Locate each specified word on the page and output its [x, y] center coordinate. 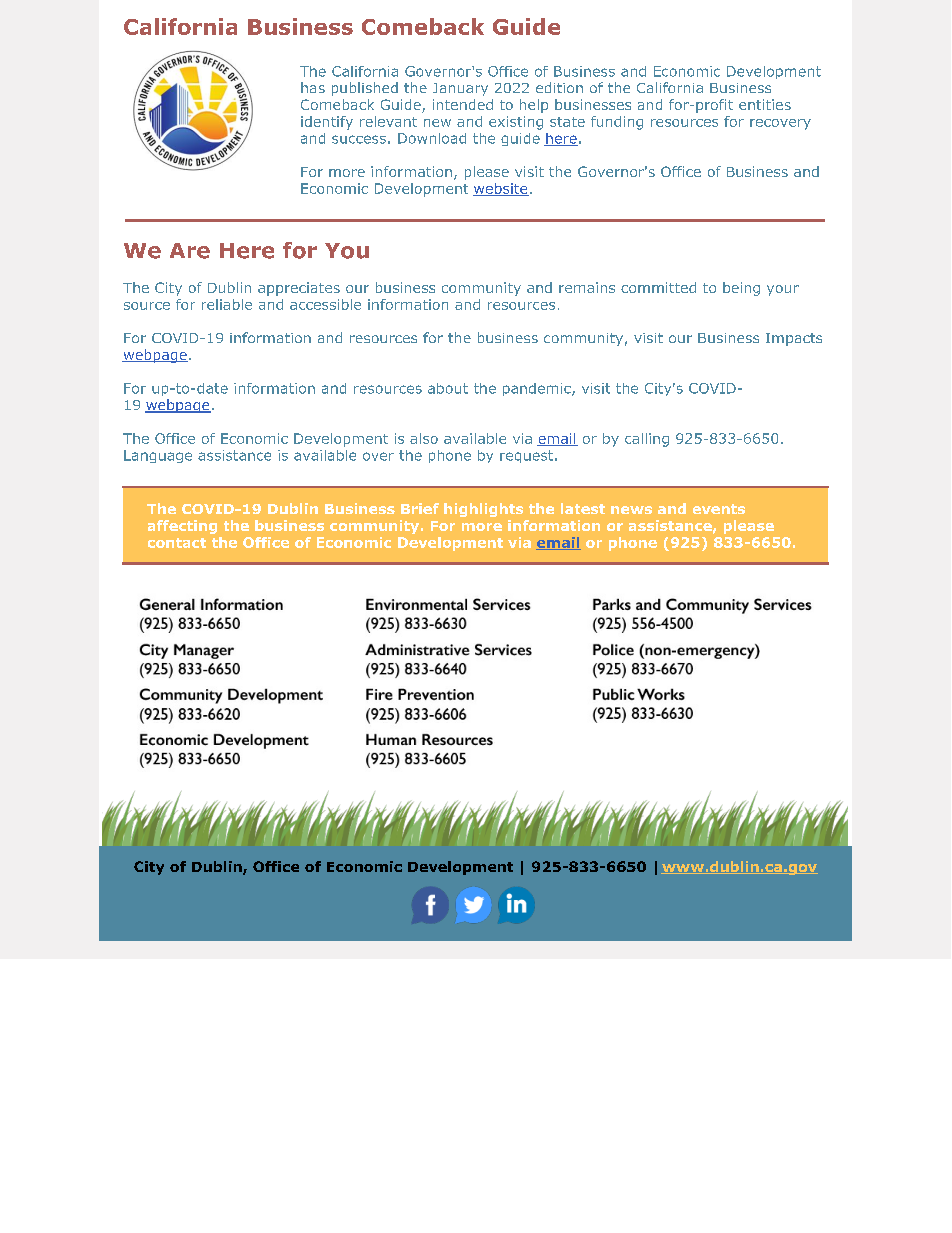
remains [587, 287]
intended [463, 104]
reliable [227, 304]
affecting [182, 527]
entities [765, 104]
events [719, 509]
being [741, 289]
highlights [483, 510]
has [313, 87]
